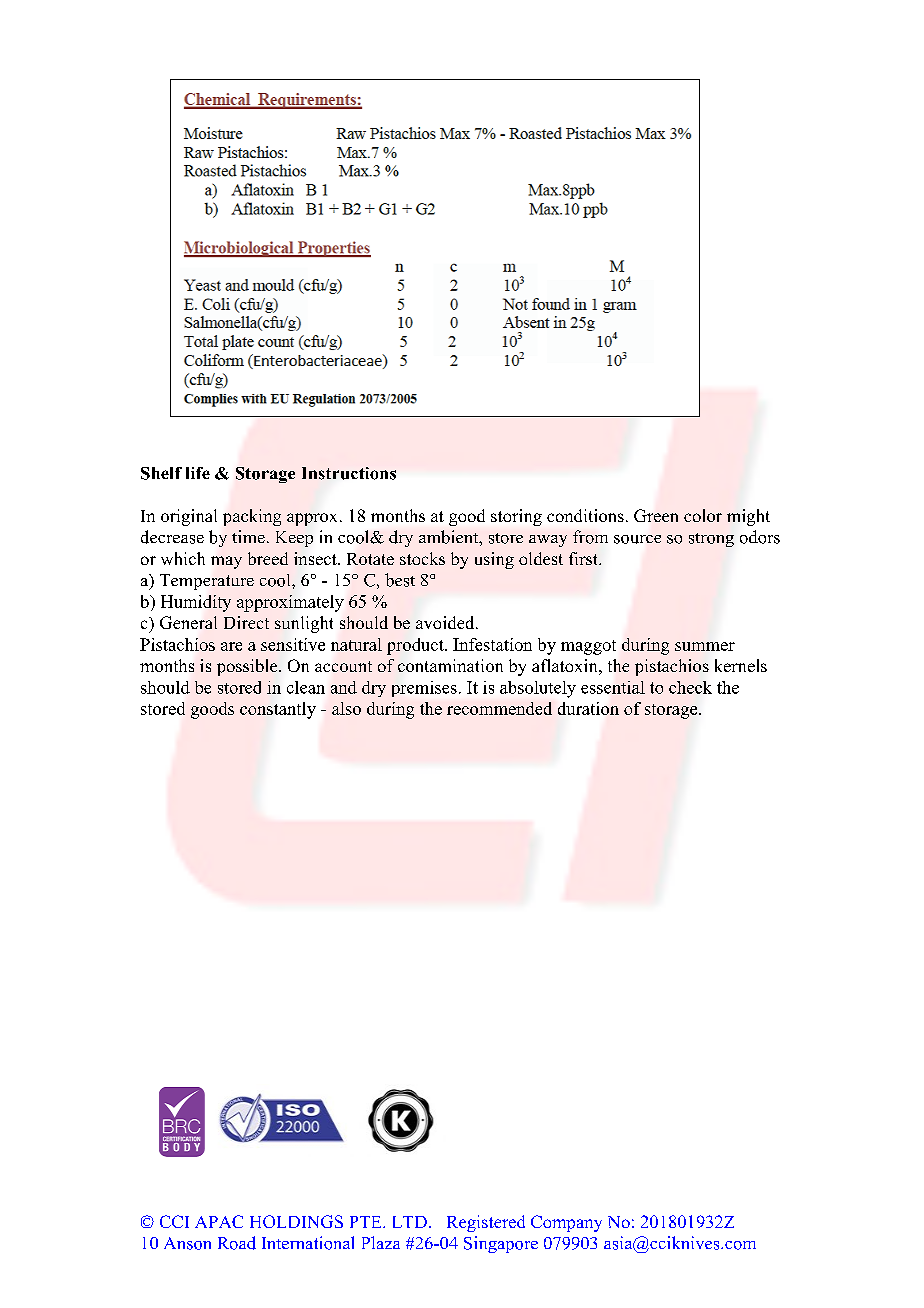  What do you see at coordinates (566, 1223) in the document?
I see `Company` at bounding box center [566, 1223].
